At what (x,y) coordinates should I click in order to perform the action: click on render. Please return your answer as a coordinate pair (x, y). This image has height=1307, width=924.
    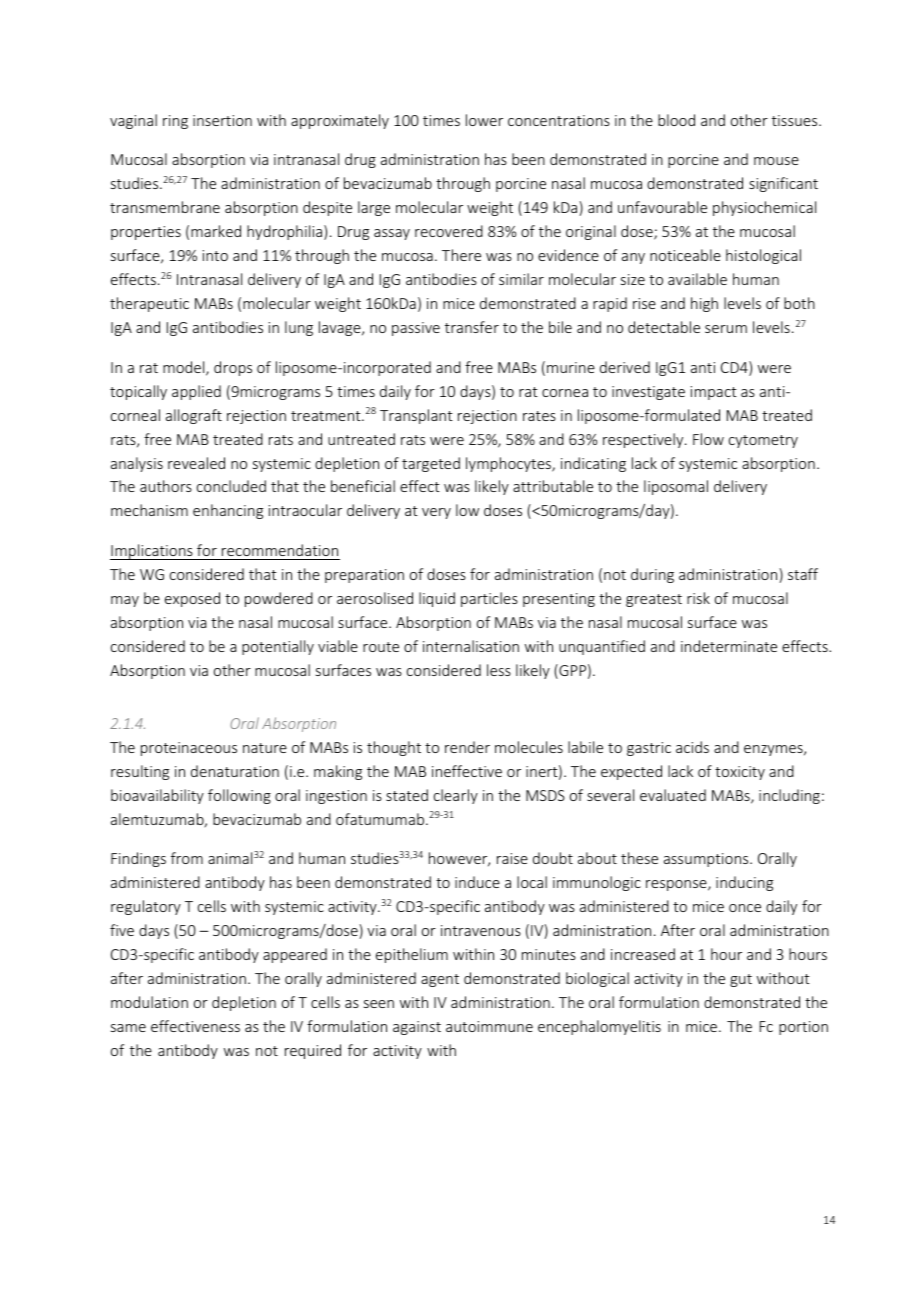
    Looking at the image, I should click on (467, 747).
